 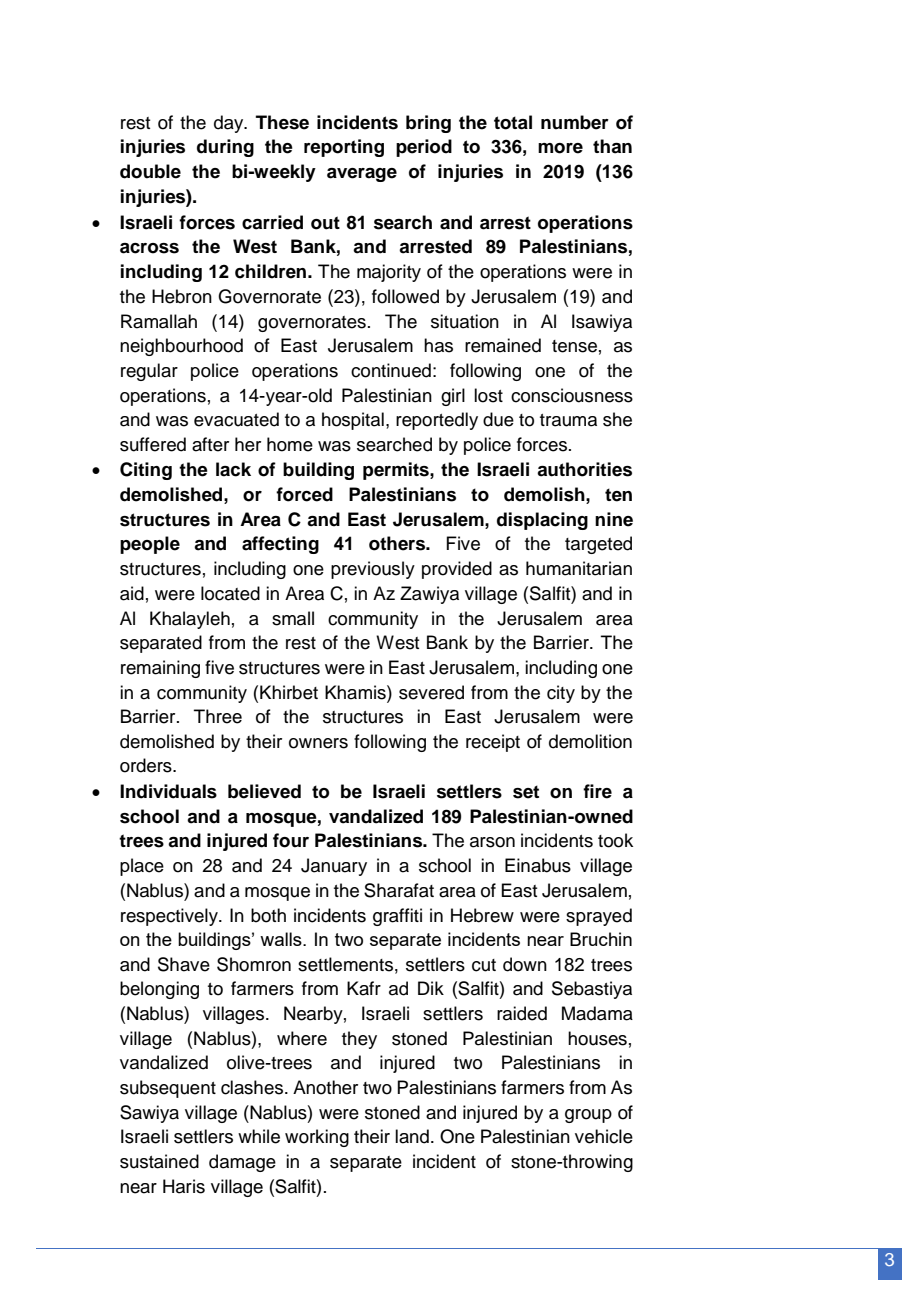 What do you see at coordinates (362, 175) in the screenshot?
I see `average` at bounding box center [362, 175].
